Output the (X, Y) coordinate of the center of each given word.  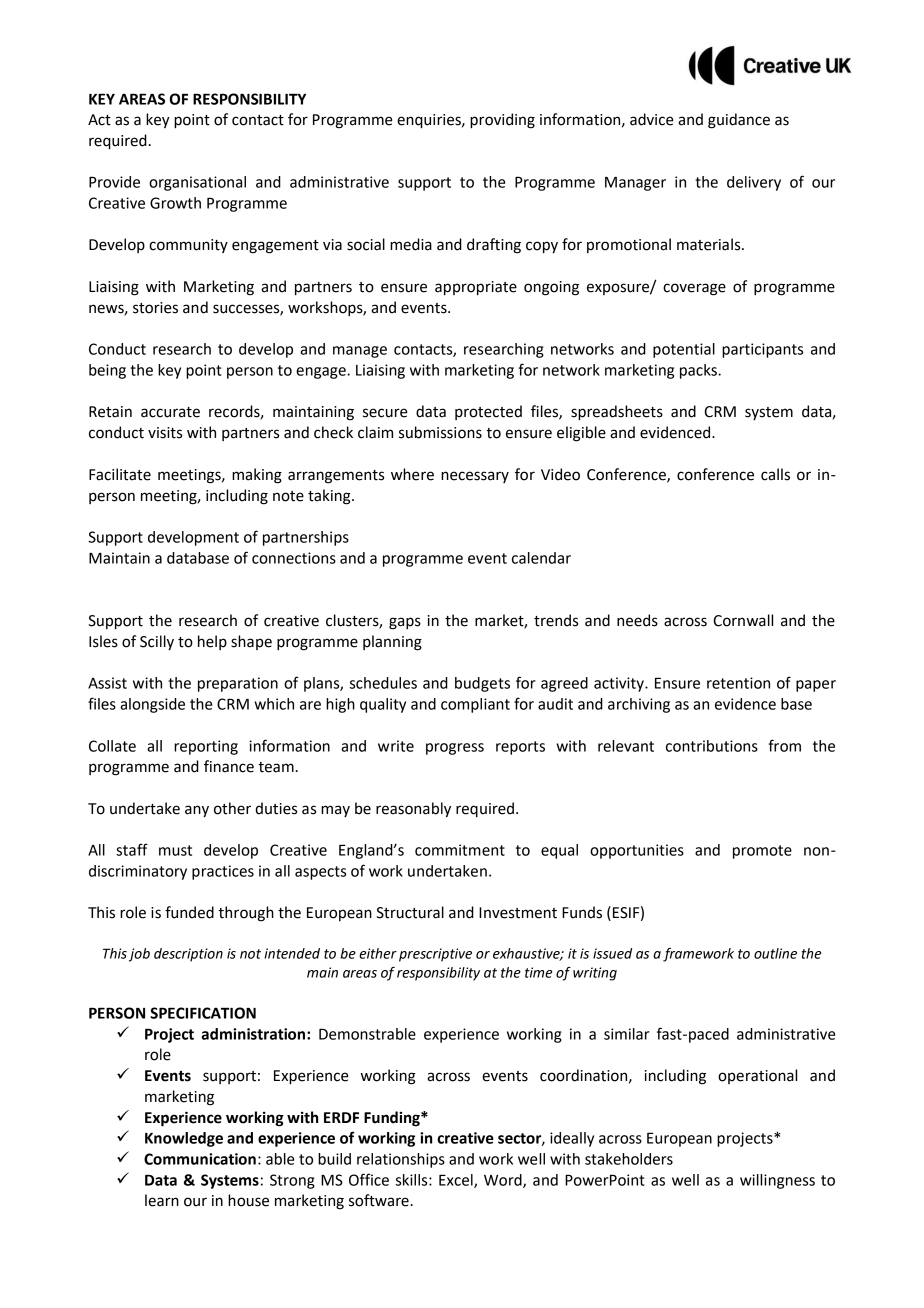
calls (775, 474)
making (257, 476)
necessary (475, 477)
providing (502, 121)
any (197, 811)
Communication (200, 1159)
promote (762, 852)
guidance (739, 121)
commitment (460, 850)
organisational (197, 183)
